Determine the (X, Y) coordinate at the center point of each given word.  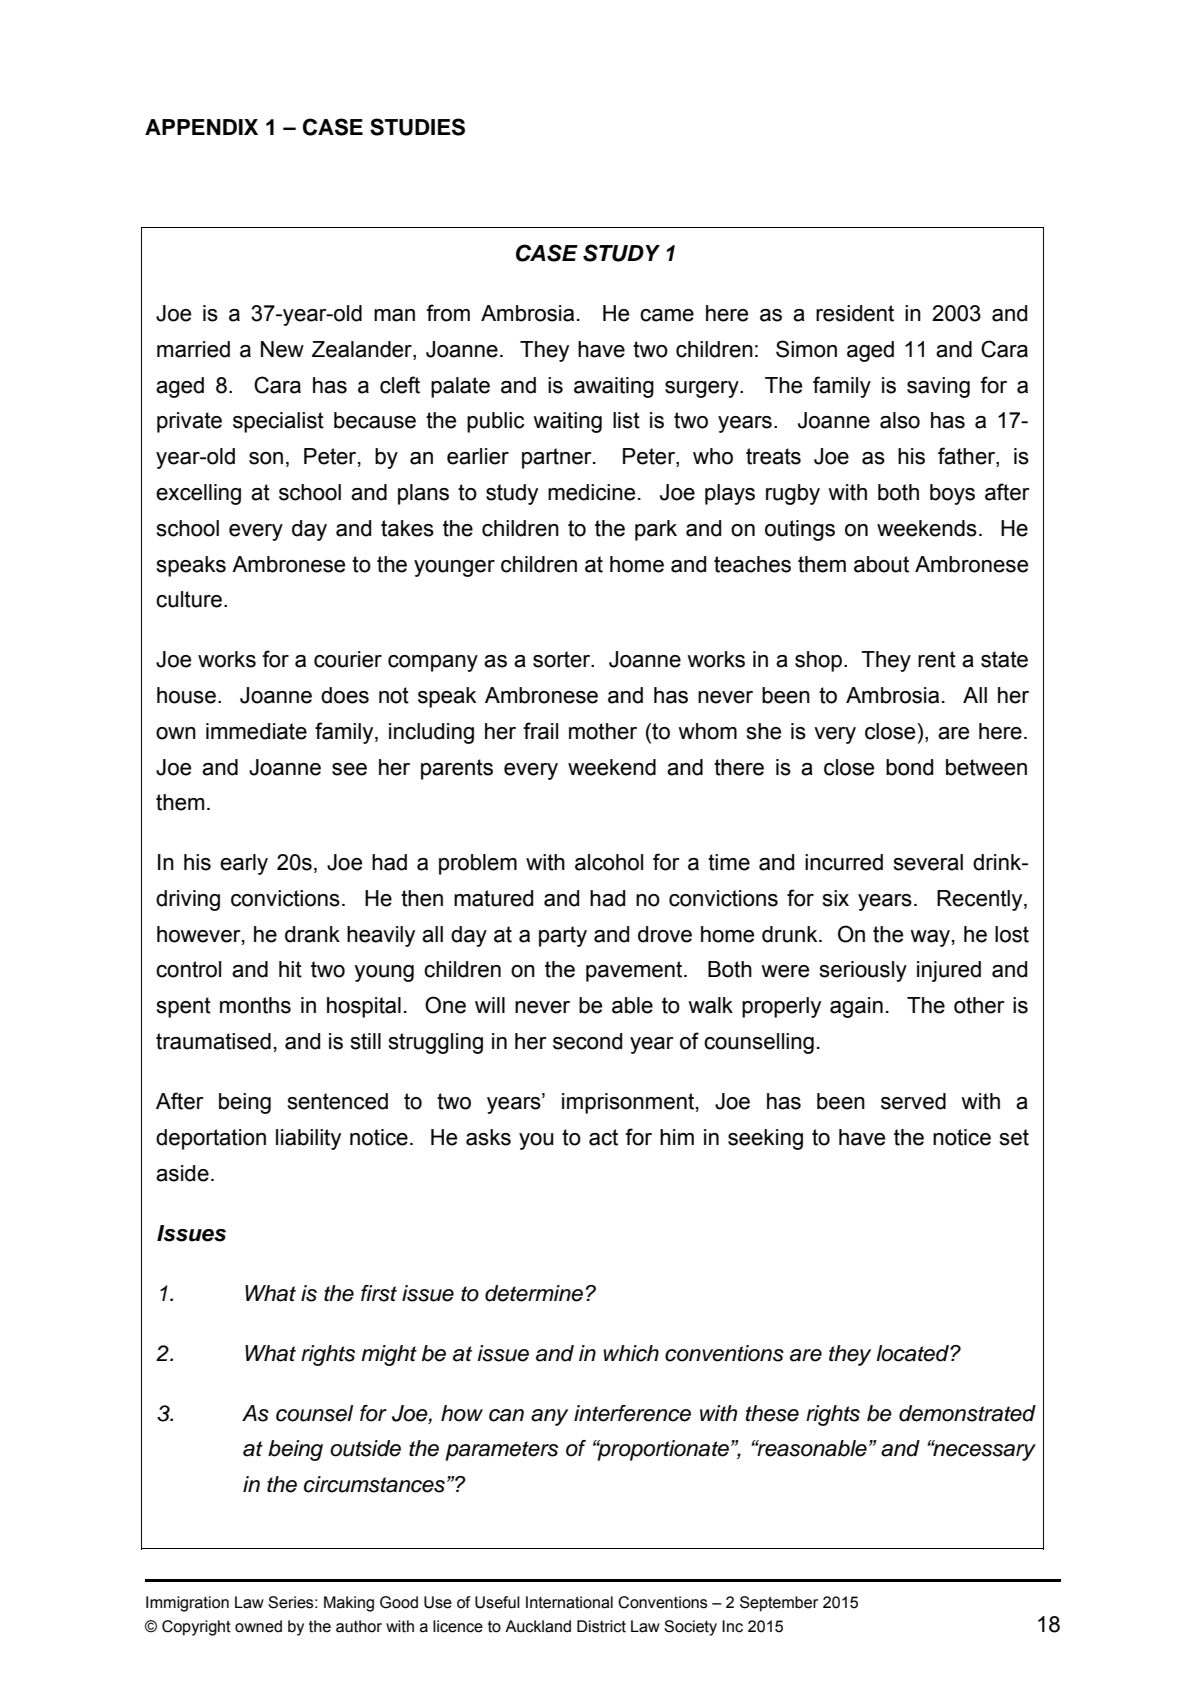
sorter (563, 659)
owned (258, 1626)
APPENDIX (201, 127)
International (569, 1602)
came (667, 315)
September (779, 1604)
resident (855, 313)
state (1004, 659)
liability (308, 1139)
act (603, 1137)
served (913, 1101)
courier (348, 659)
